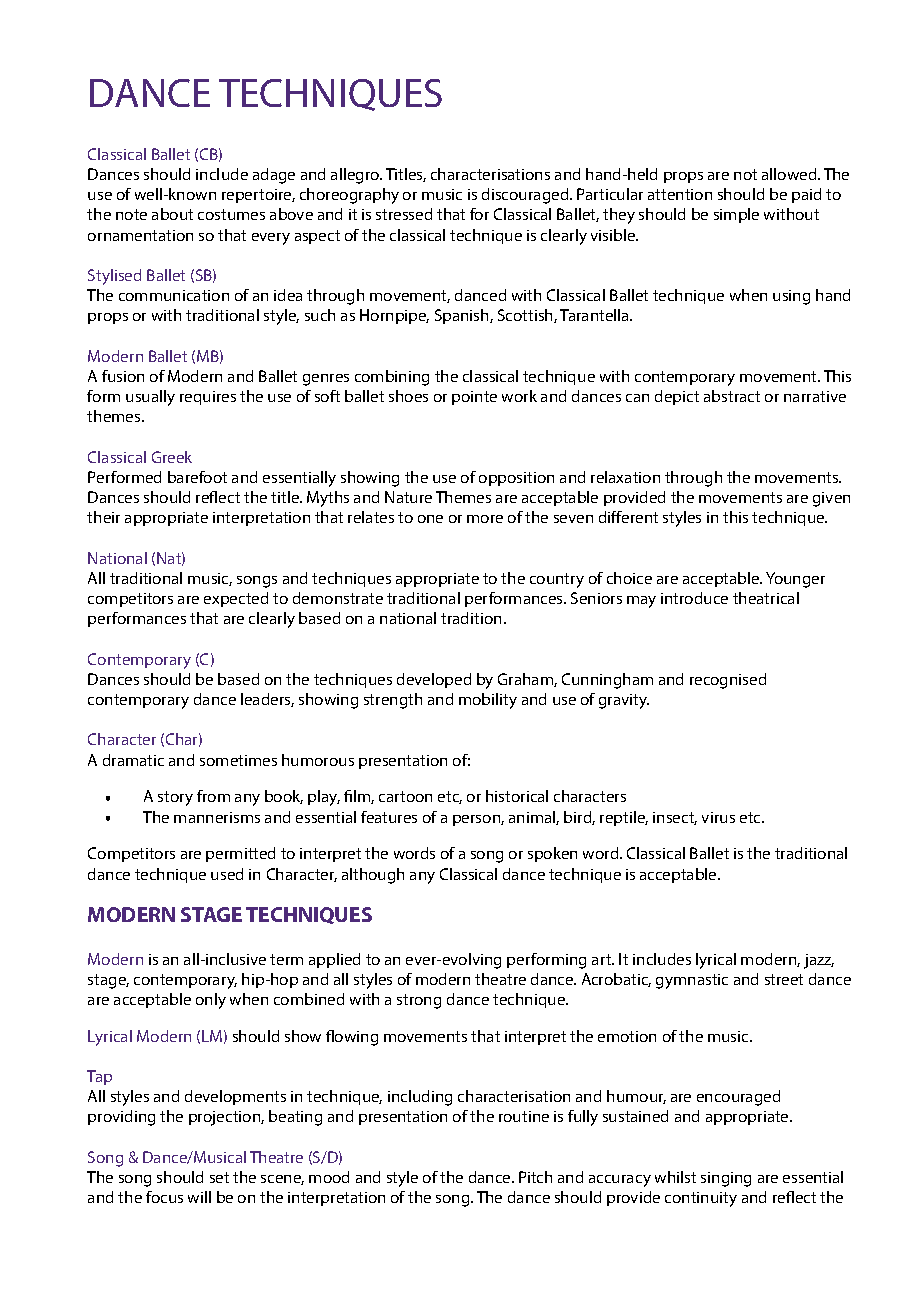 The height and width of the document is (1308, 924). What do you see at coordinates (732, 396) in the document?
I see `abstract` at bounding box center [732, 396].
